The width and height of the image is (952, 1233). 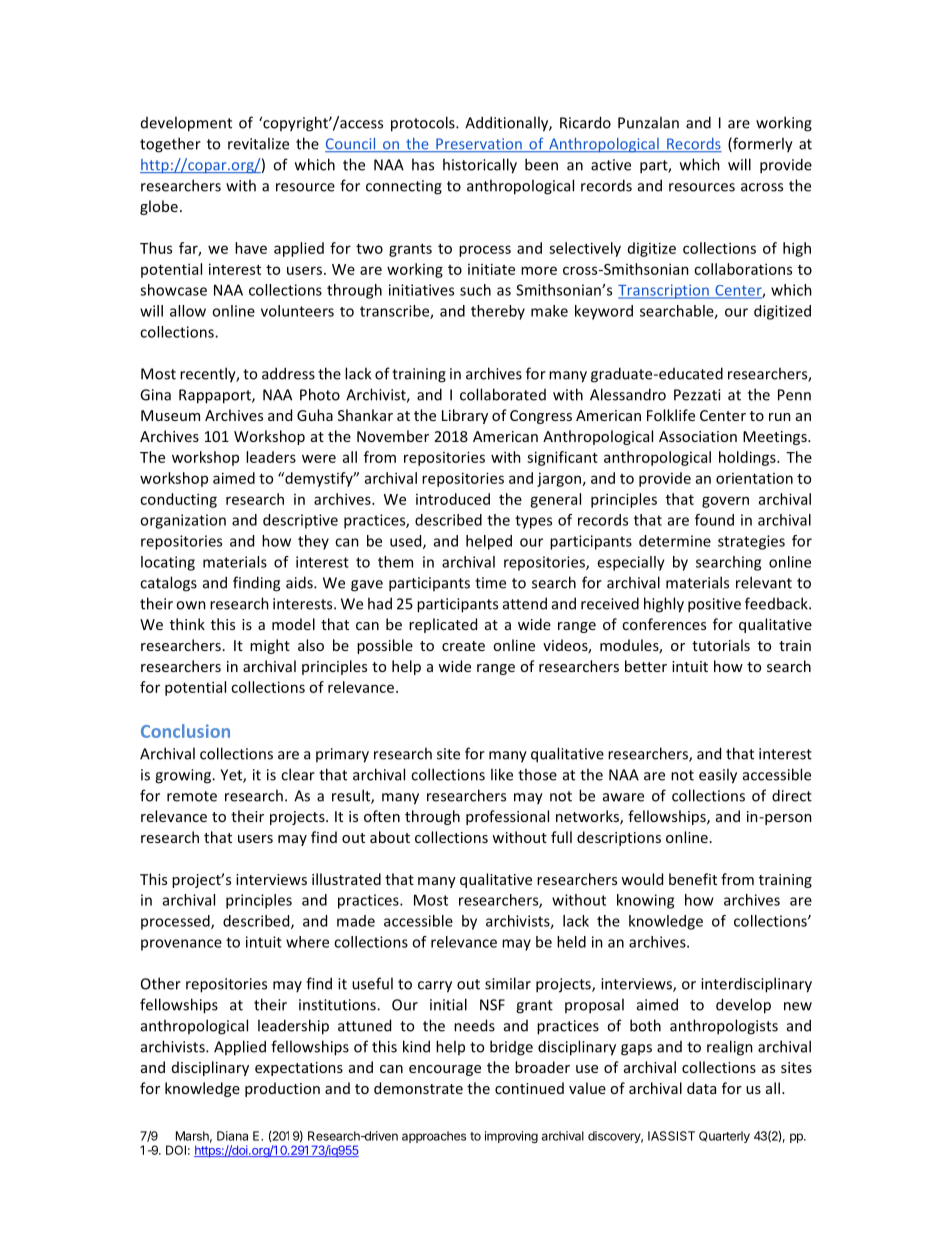 I want to click on revitalize, so click(x=258, y=143).
